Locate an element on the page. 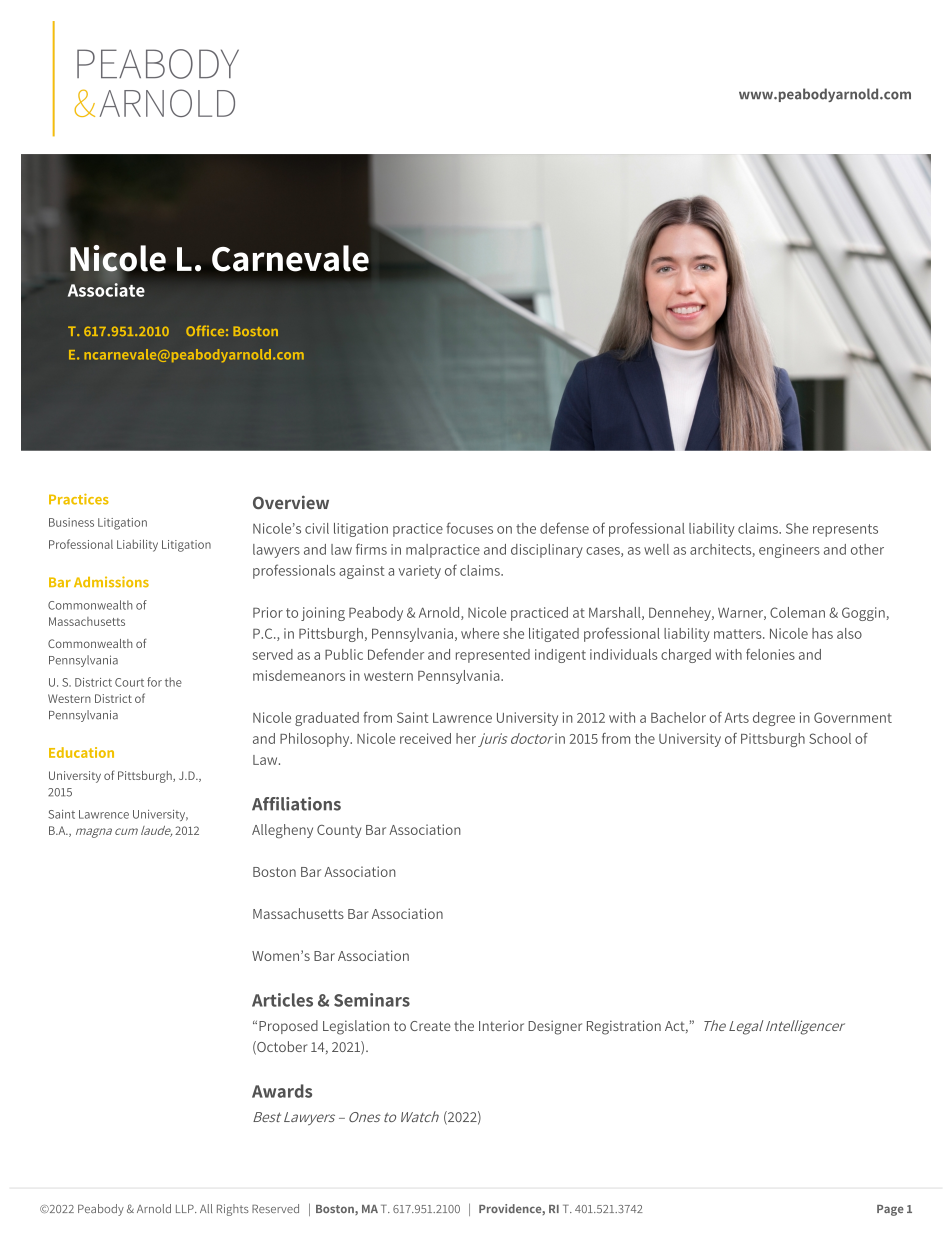  School is located at coordinates (830, 738).
